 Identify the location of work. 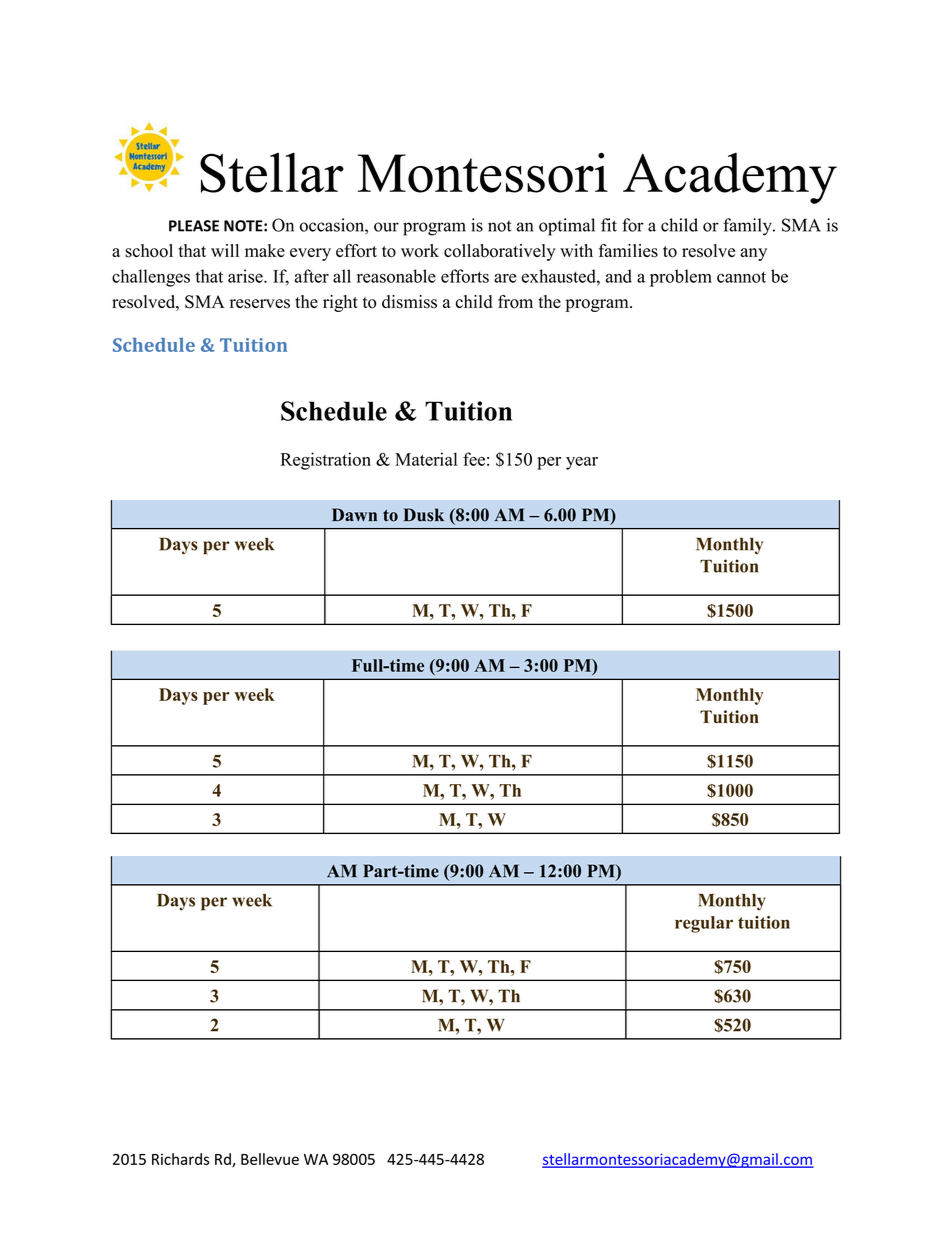
(420, 251).
